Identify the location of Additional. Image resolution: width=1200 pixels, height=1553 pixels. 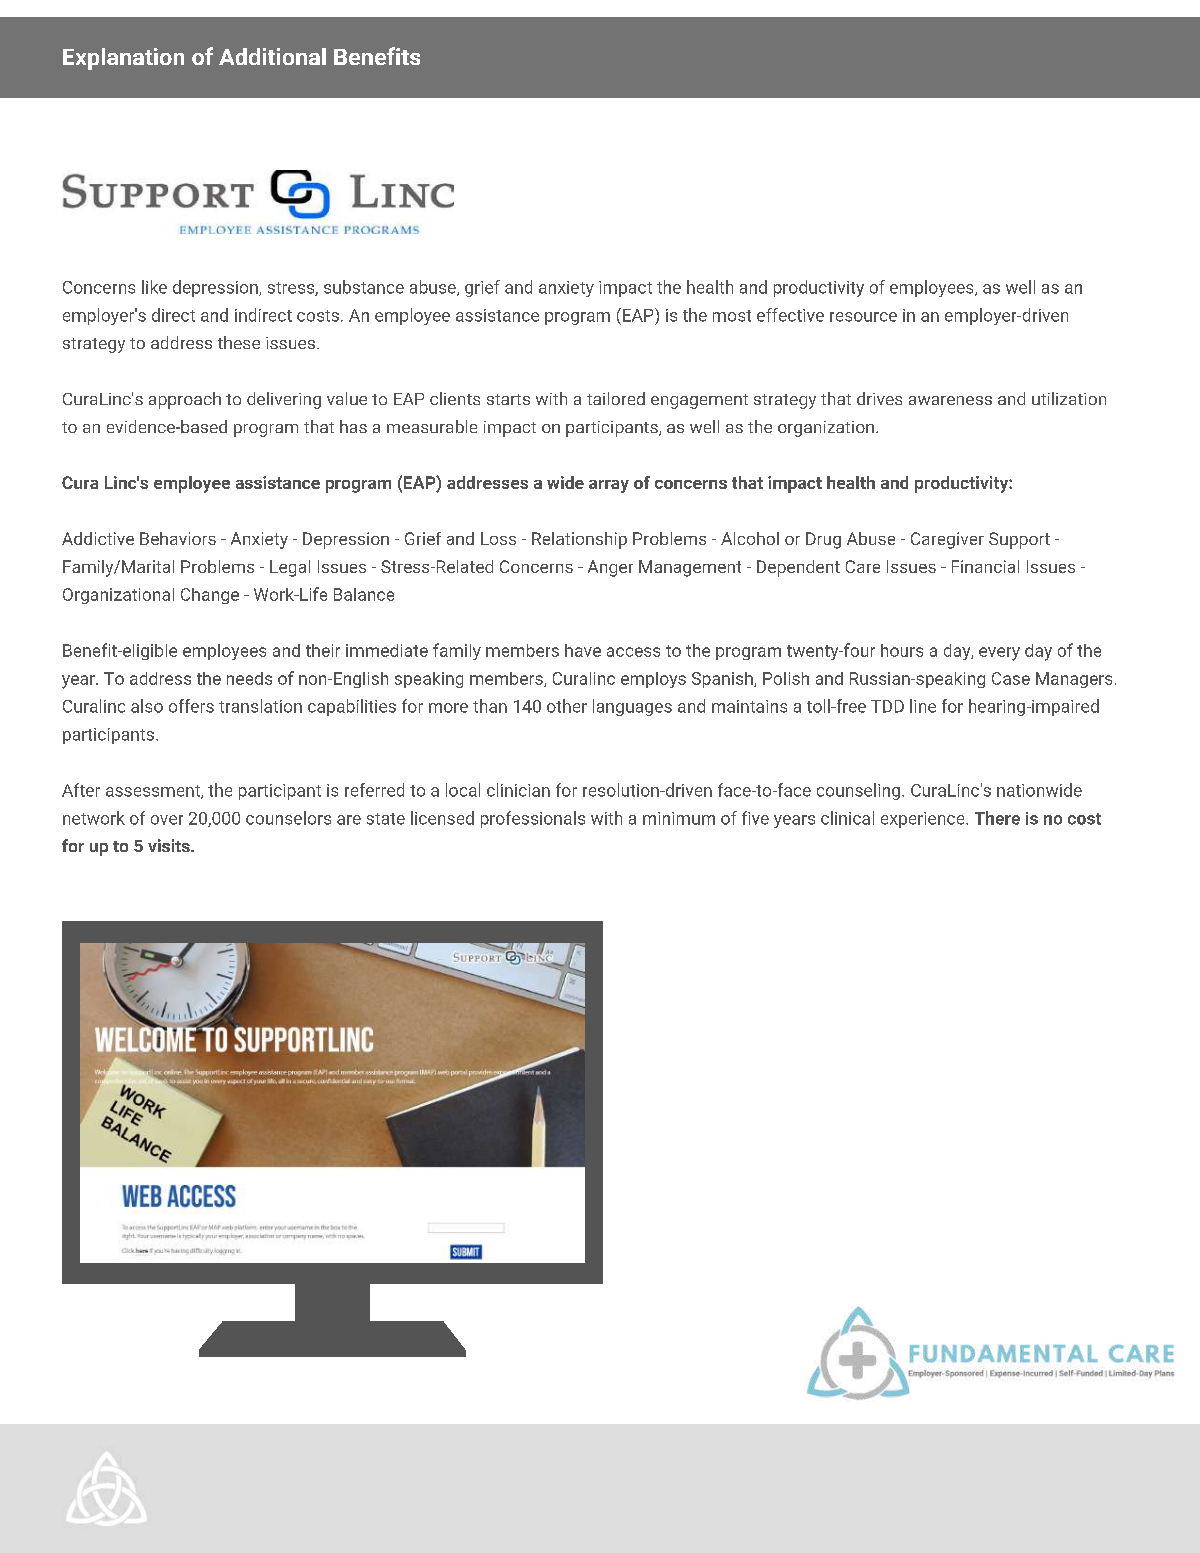
(272, 56).
